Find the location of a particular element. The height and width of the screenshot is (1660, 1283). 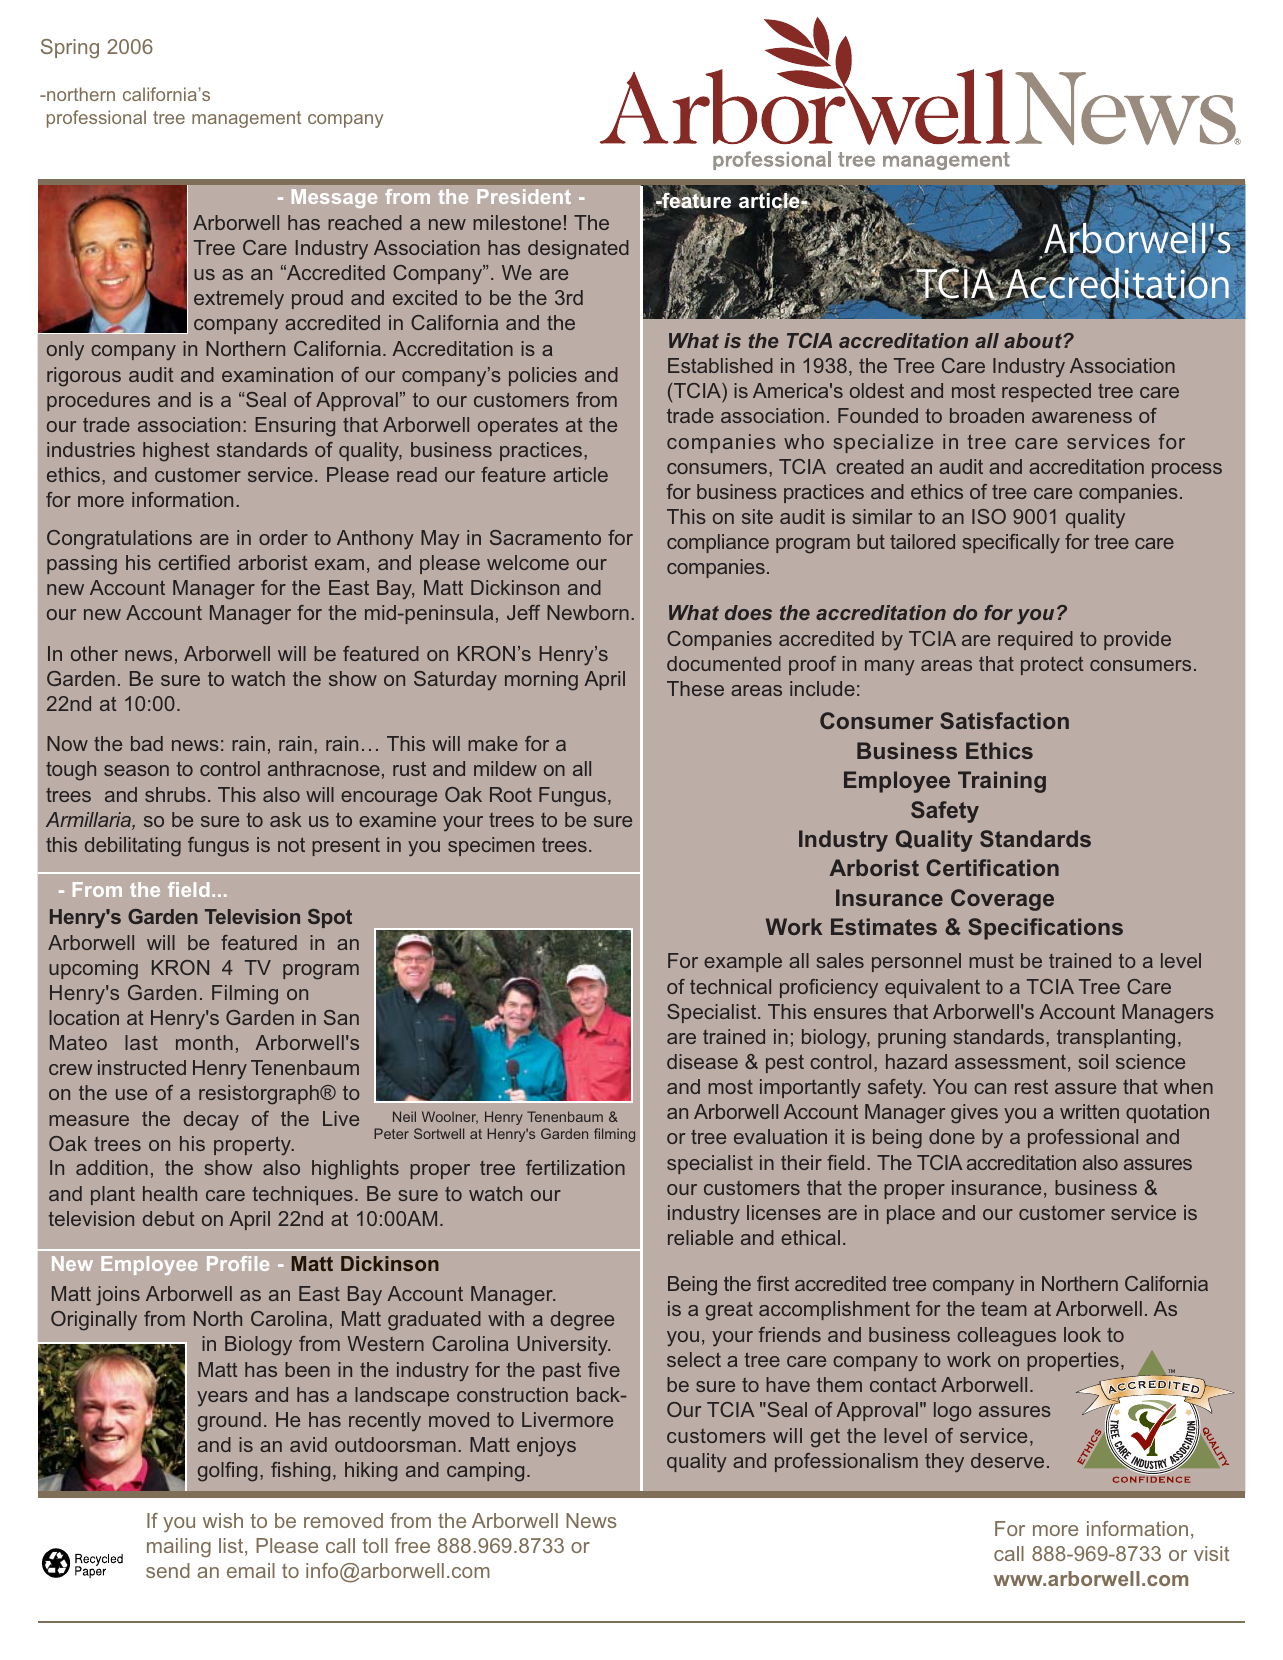

President is located at coordinates (524, 196).
